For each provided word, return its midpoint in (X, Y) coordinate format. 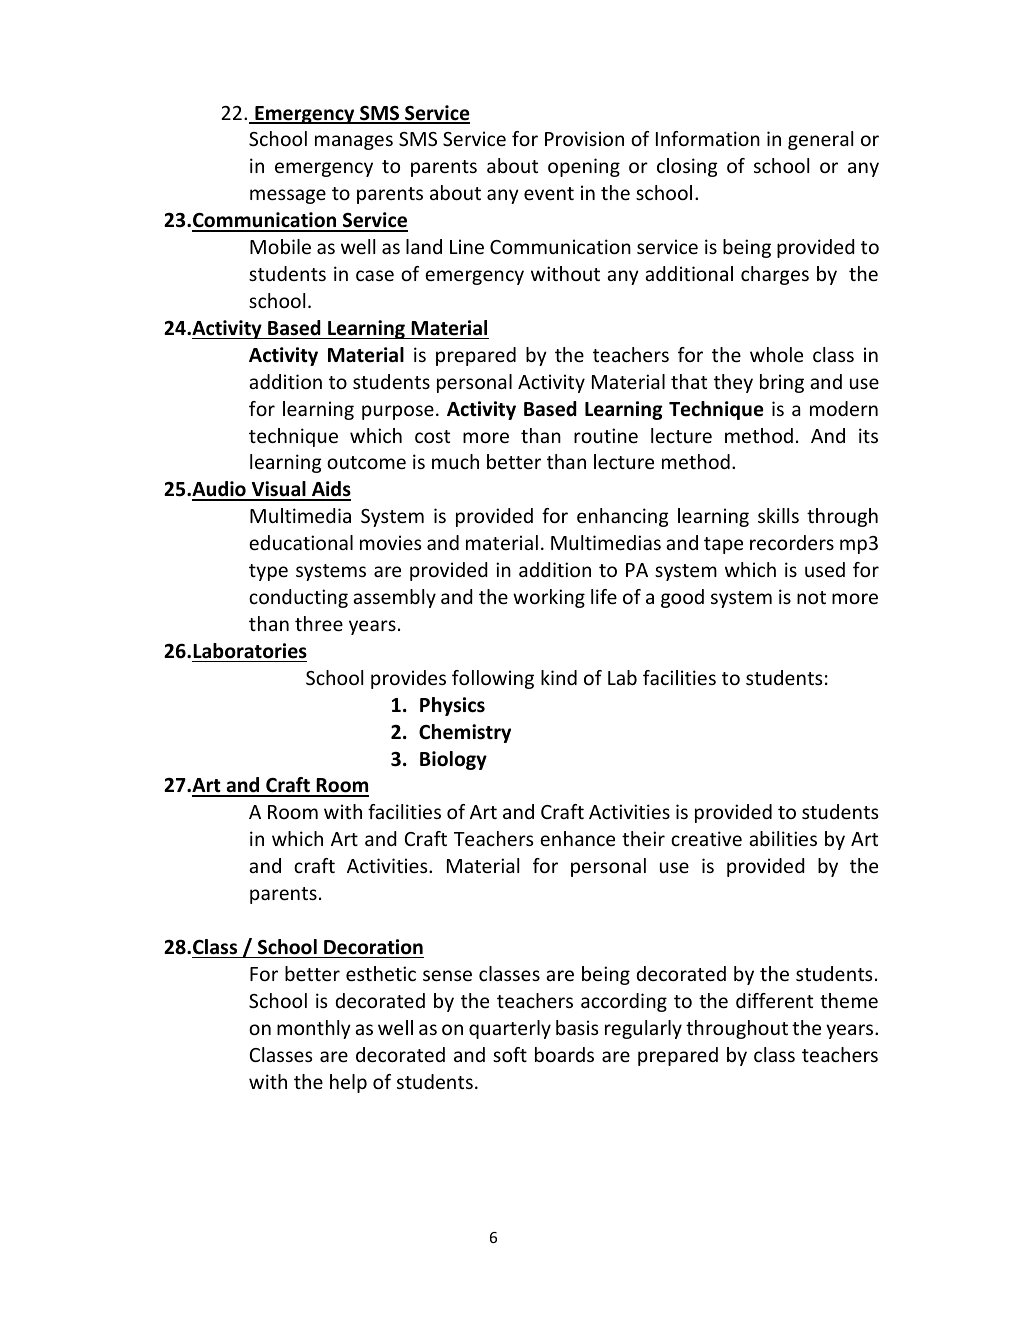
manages (354, 142)
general (820, 140)
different (774, 1000)
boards (564, 1054)
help (348, 1083)
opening (584, 167)
